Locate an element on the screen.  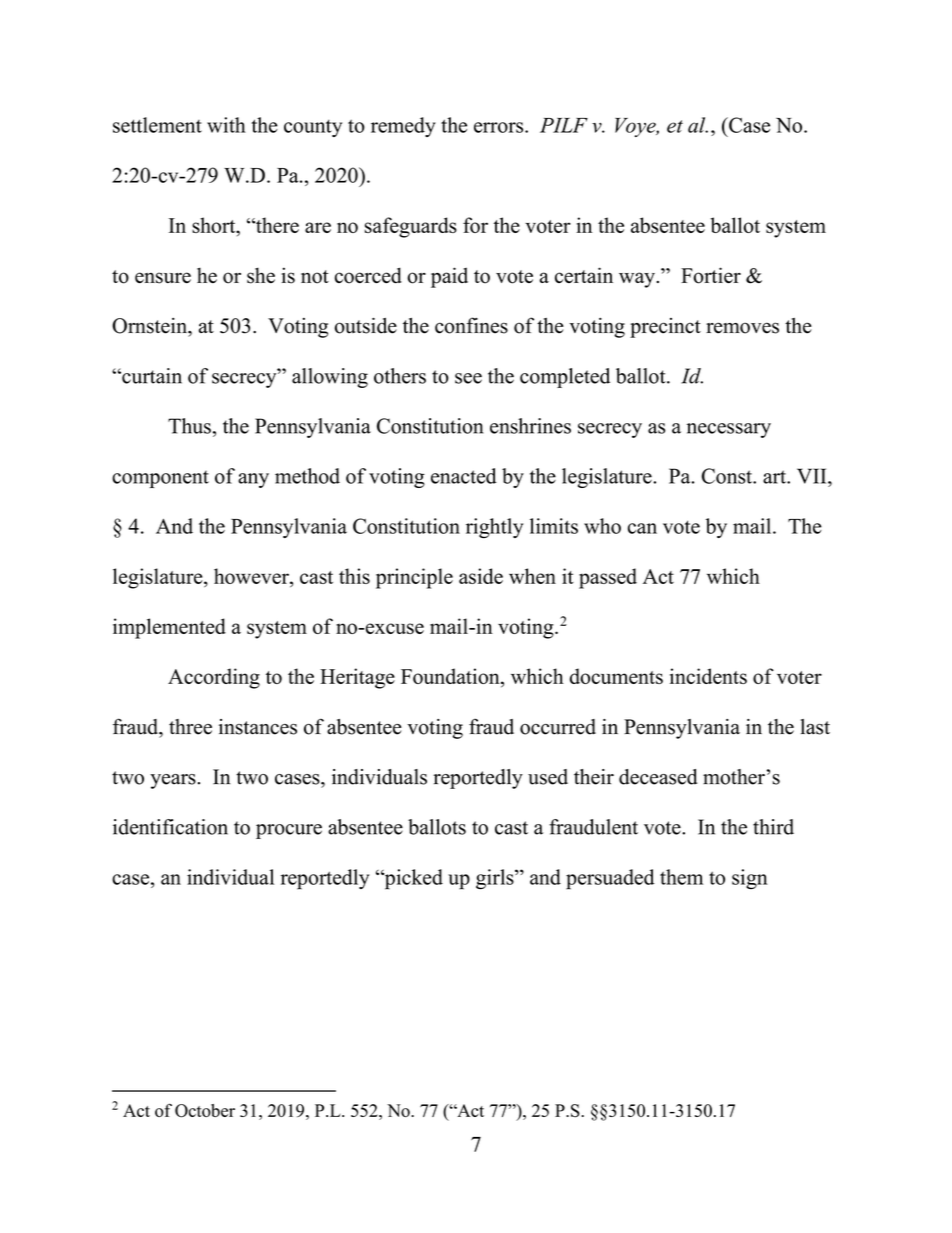
any is located at coordinates (253, 480).
